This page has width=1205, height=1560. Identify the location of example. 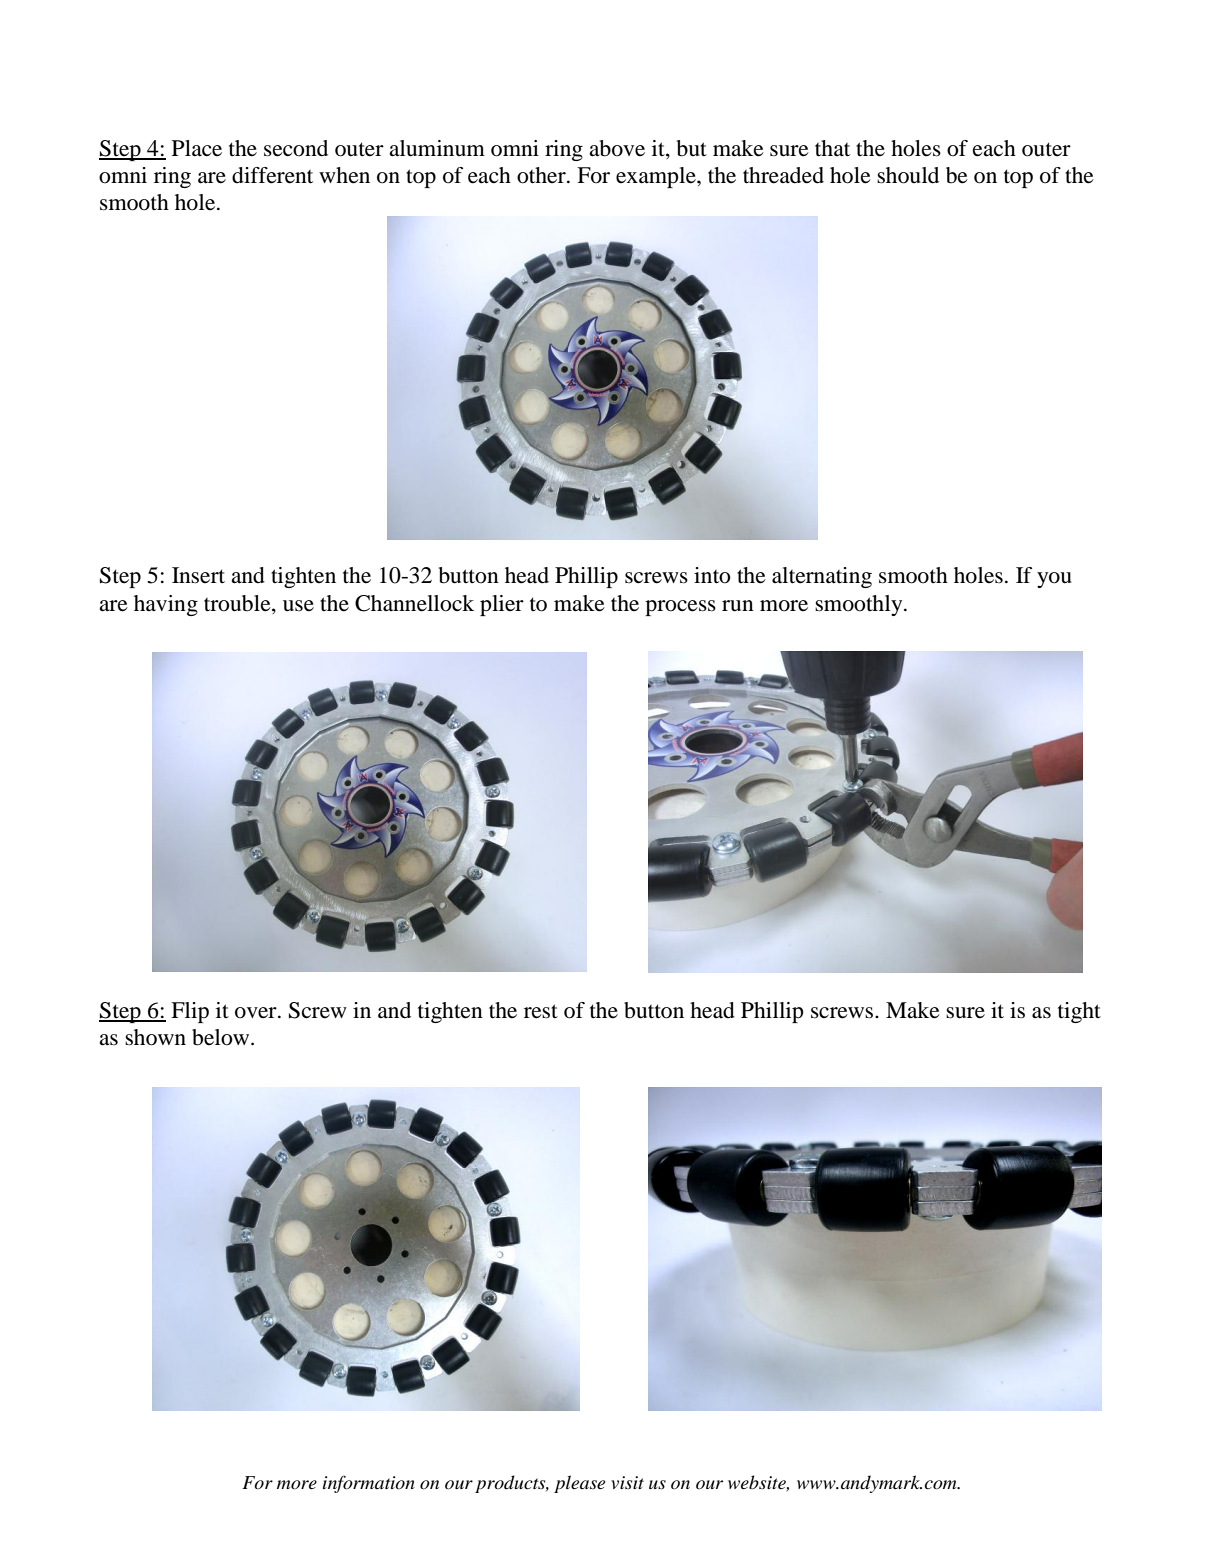
(657, 177).
